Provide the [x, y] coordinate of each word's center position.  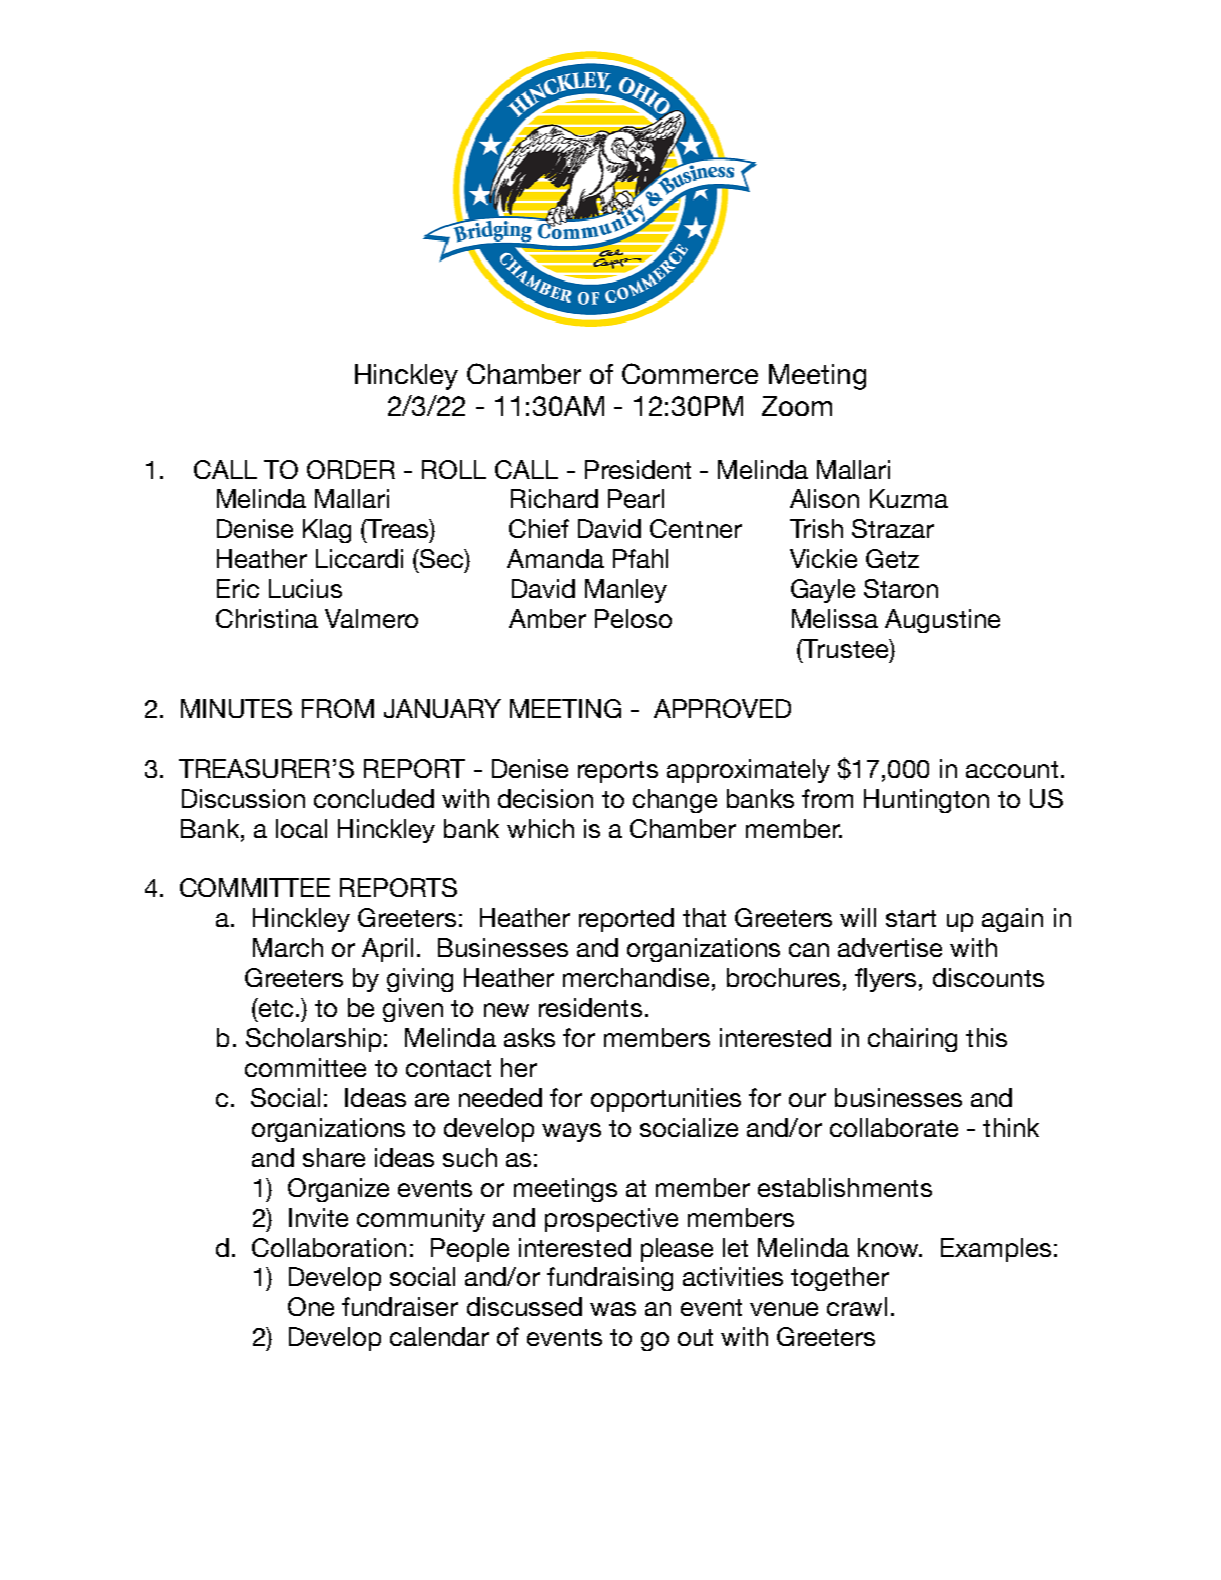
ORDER [351, 469]
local [301, 828]
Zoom [797, 406]
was [613, 1309]
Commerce [690, 373]
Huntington [926, 801]
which [540, 828]
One [311, 1306]
